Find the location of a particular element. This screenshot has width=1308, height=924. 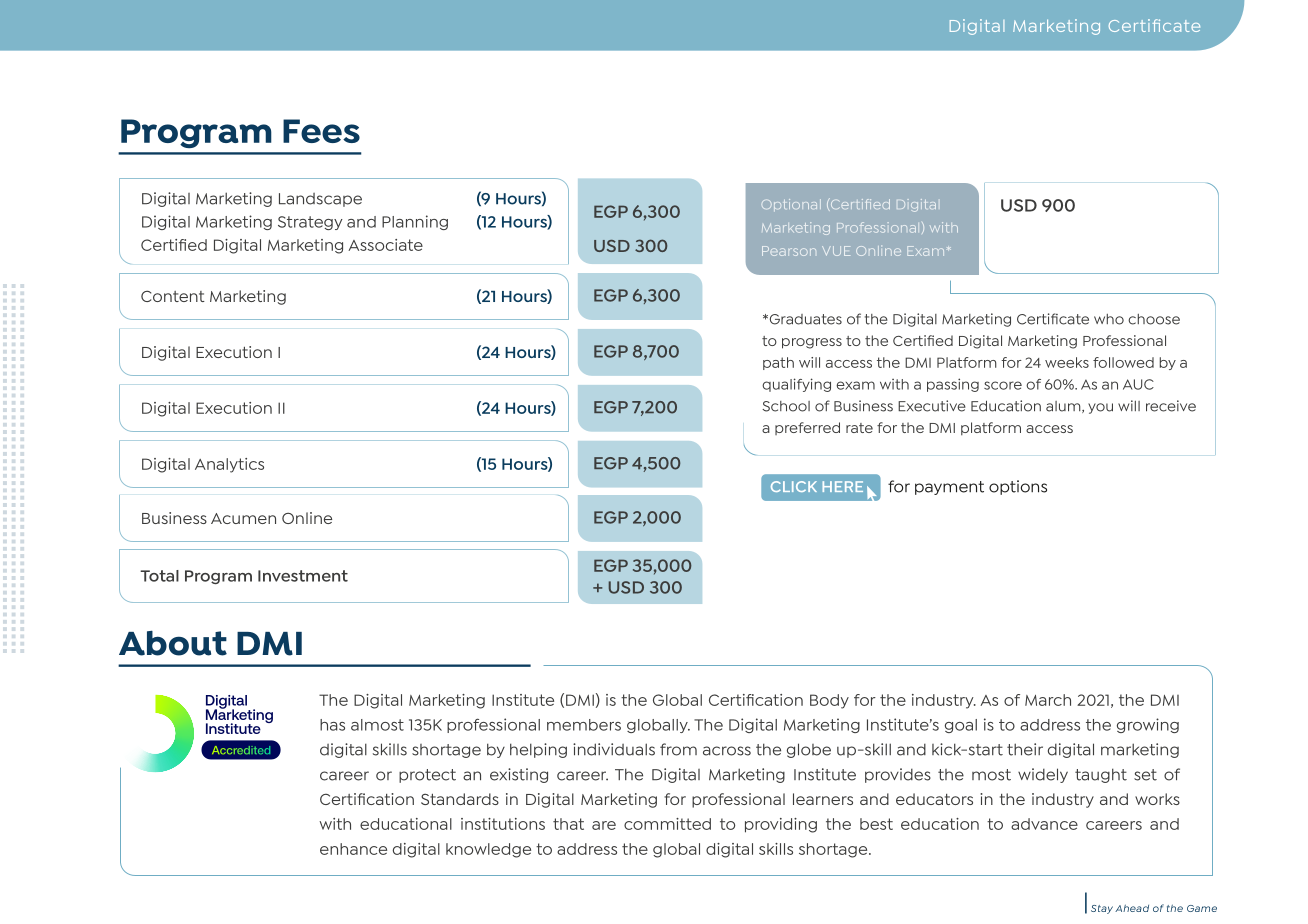

Optional is located at coordinates (791, 205).
